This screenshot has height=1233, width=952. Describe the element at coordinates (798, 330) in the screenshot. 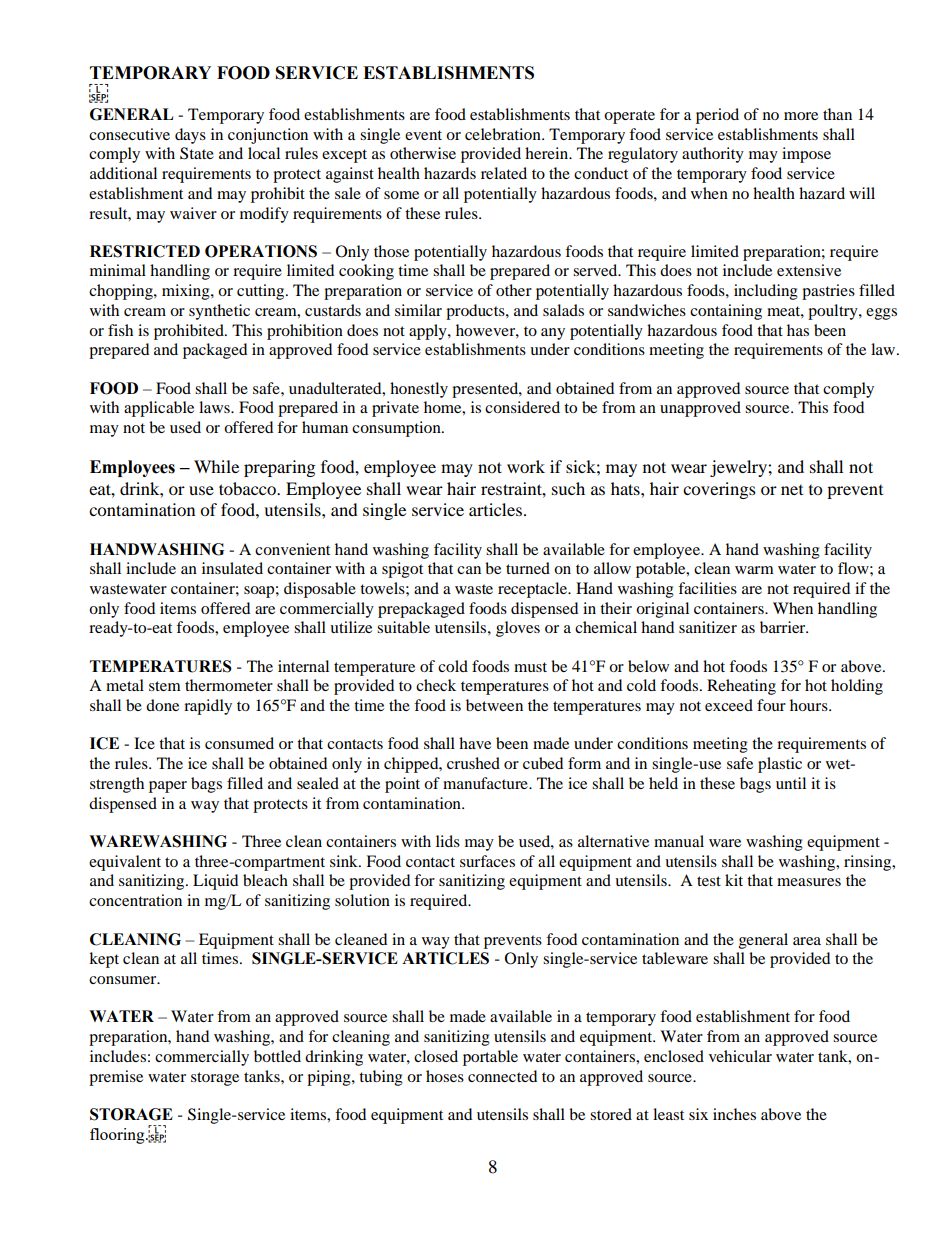

I see `has` at that location.
